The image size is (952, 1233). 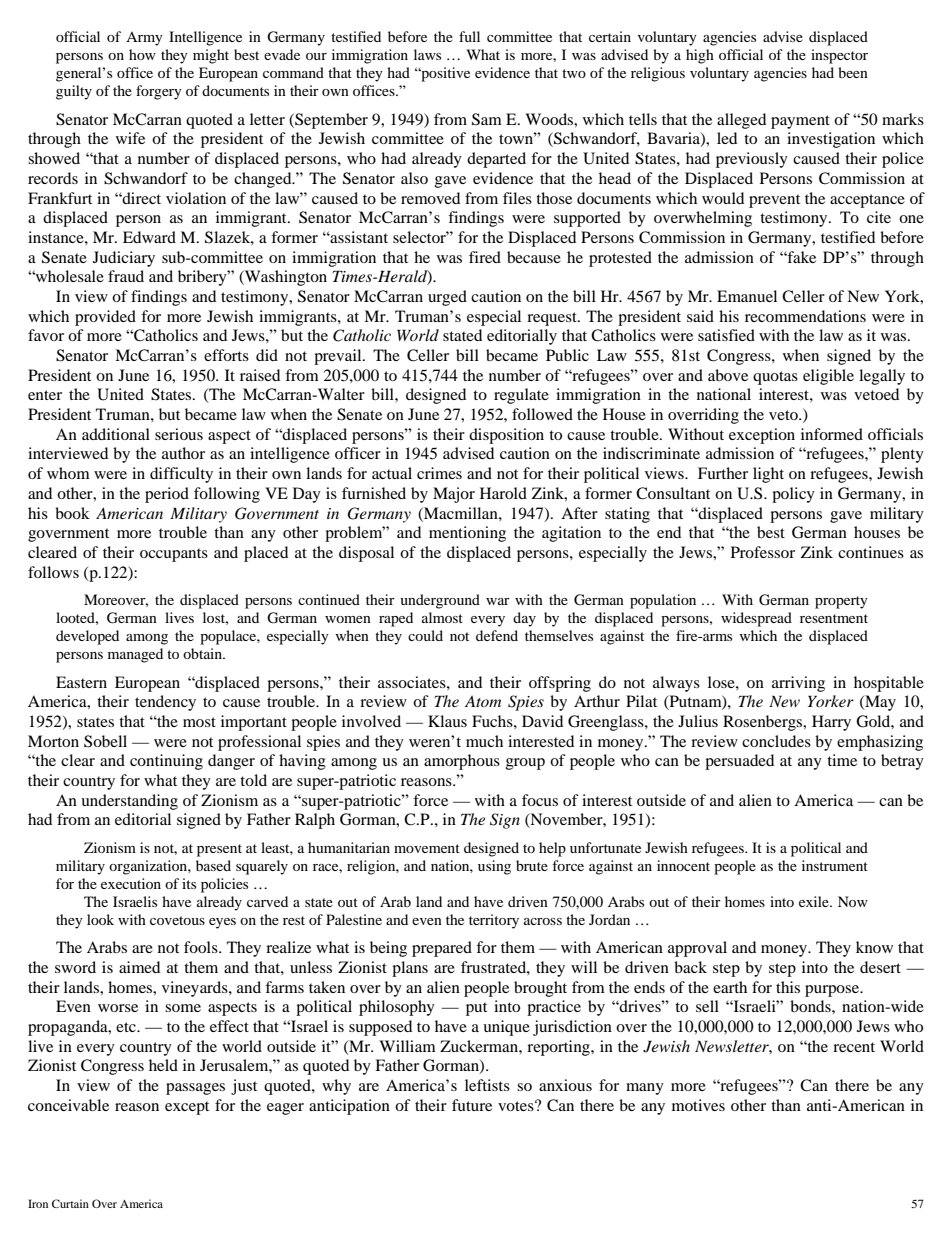 I want to click on period, so click(x=167, y=495).
